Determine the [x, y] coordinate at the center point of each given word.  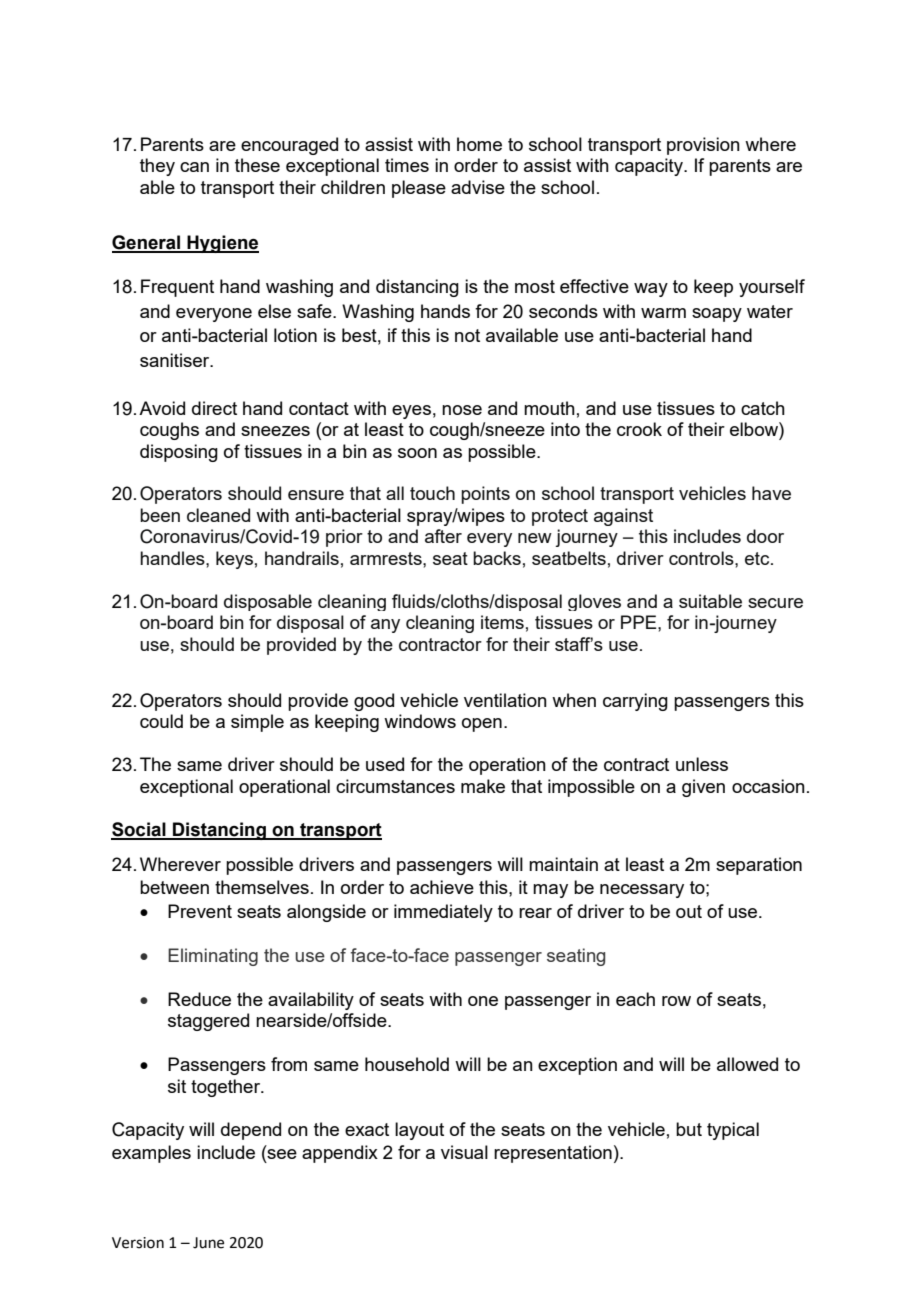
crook [639, 429]
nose [462, 410]
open [482, 725]
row [676, 1001]
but [689, 1129]
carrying [635, 702]
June [208, 1243]
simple [257, 723]
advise [478, 187]
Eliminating [213, 957]
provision [703, 146]
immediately [443, 913]
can [194, 167]
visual [464, 1152]
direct [214, 408]
